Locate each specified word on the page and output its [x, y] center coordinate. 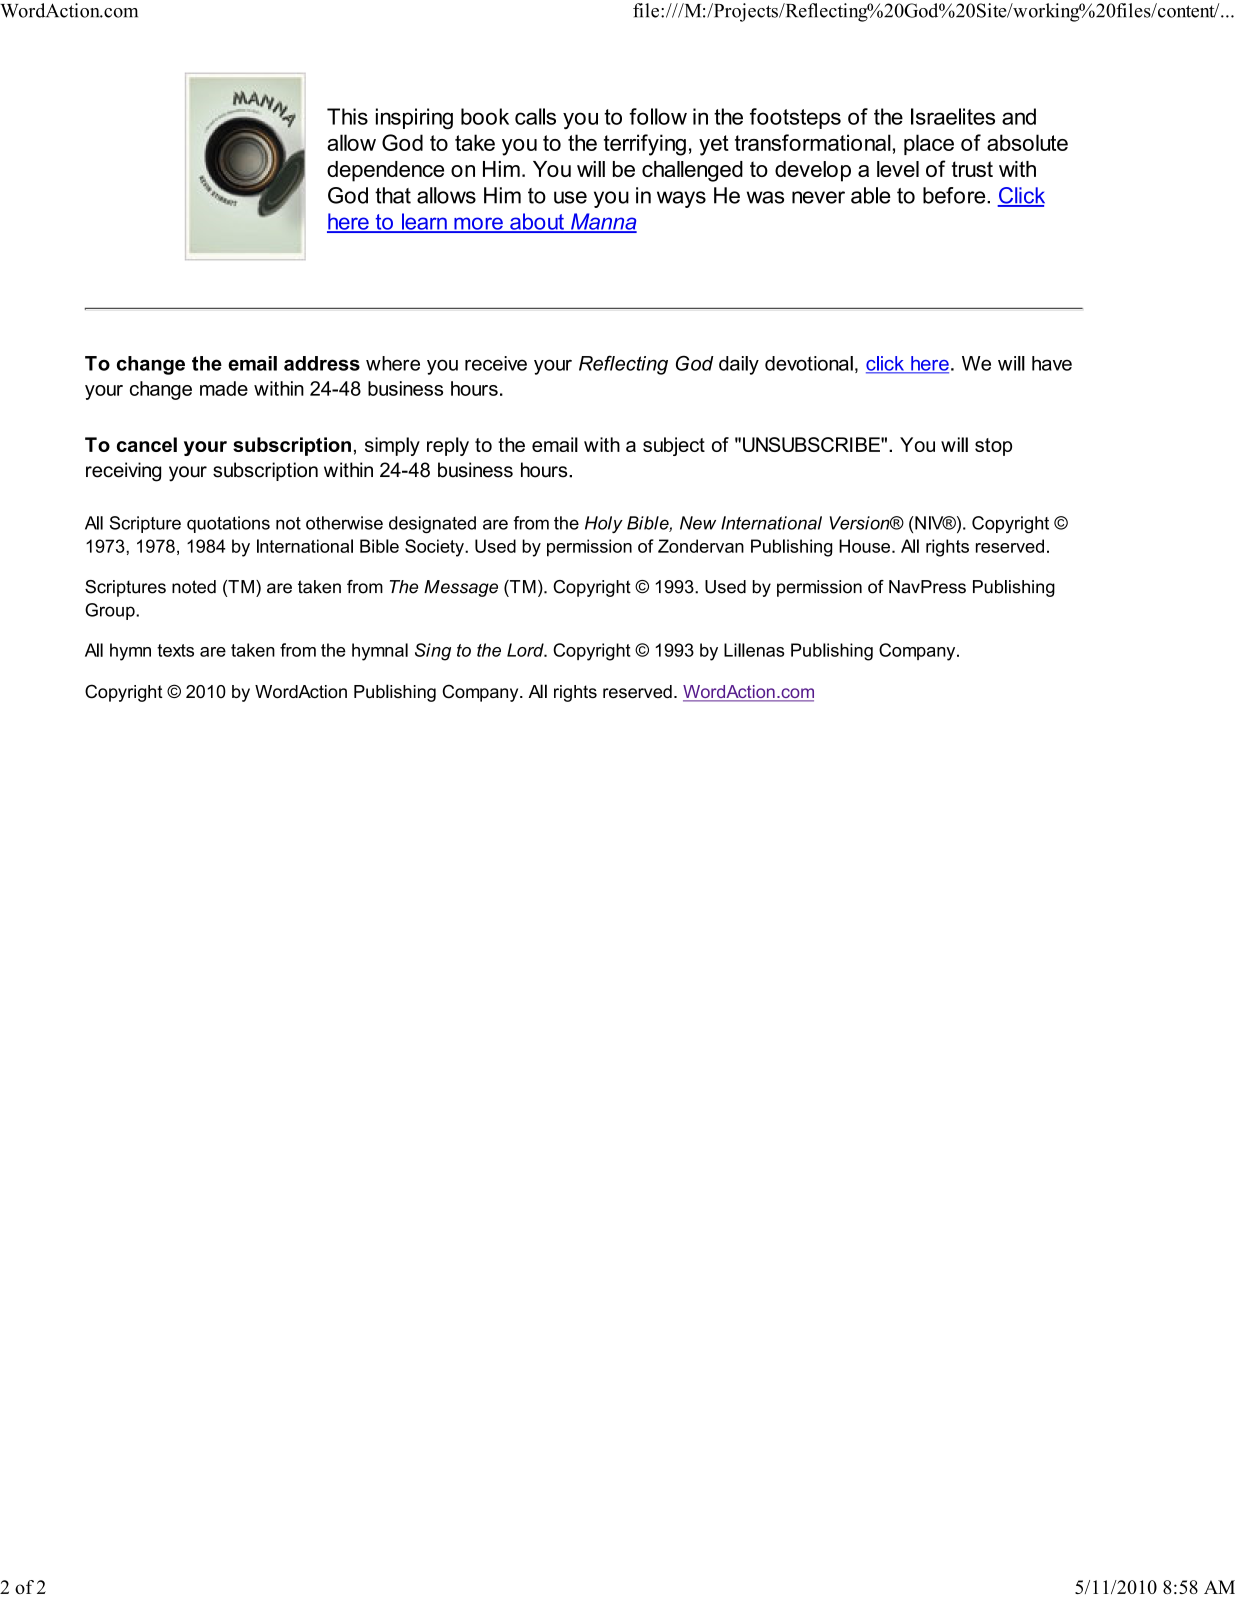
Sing [433, 652]
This [347, 116]
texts [175, 650]
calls [535, 116]
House [864, 546]
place [929, 144]
